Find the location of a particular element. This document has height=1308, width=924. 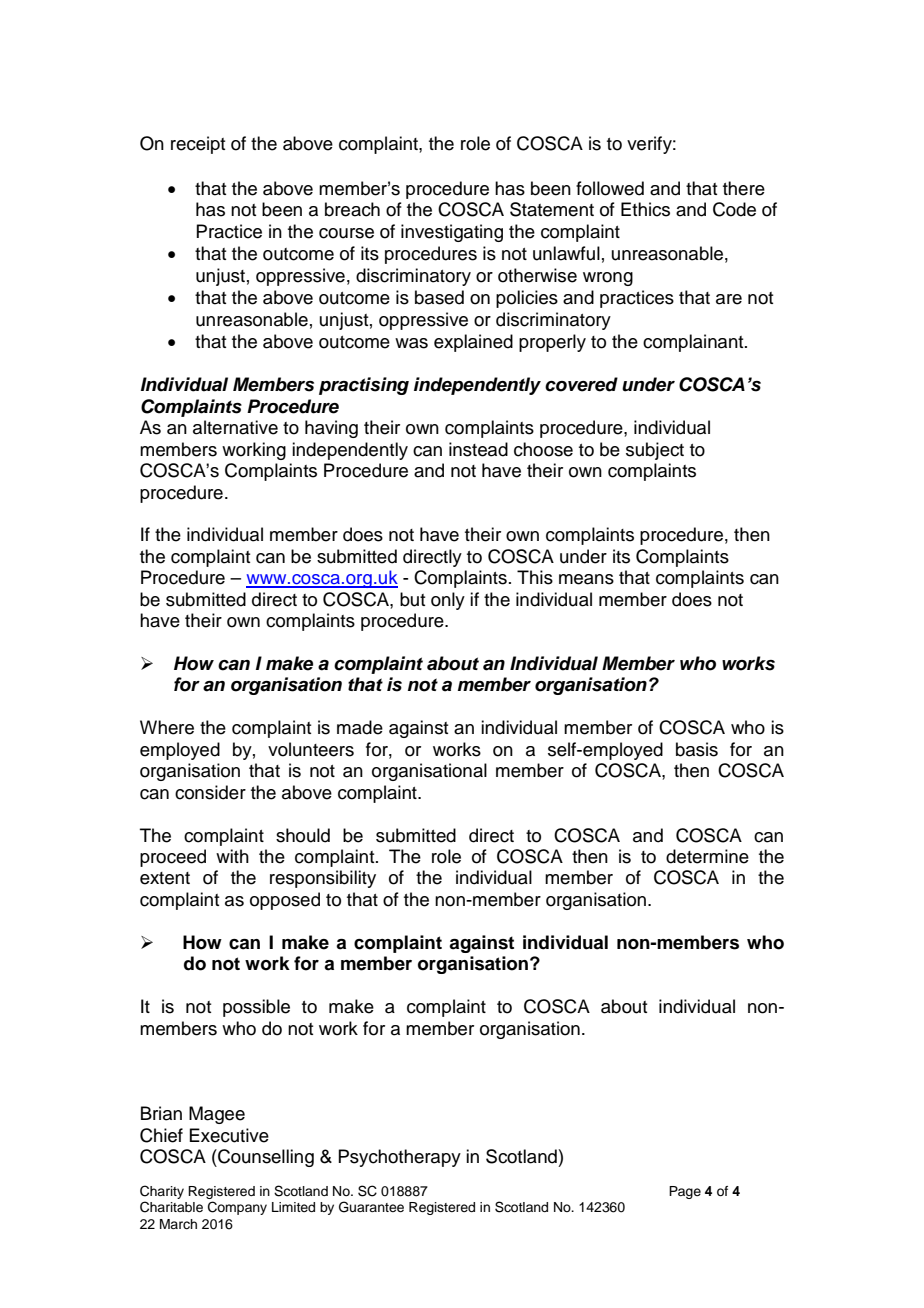

investigating is located at coordinates (452, 233).
